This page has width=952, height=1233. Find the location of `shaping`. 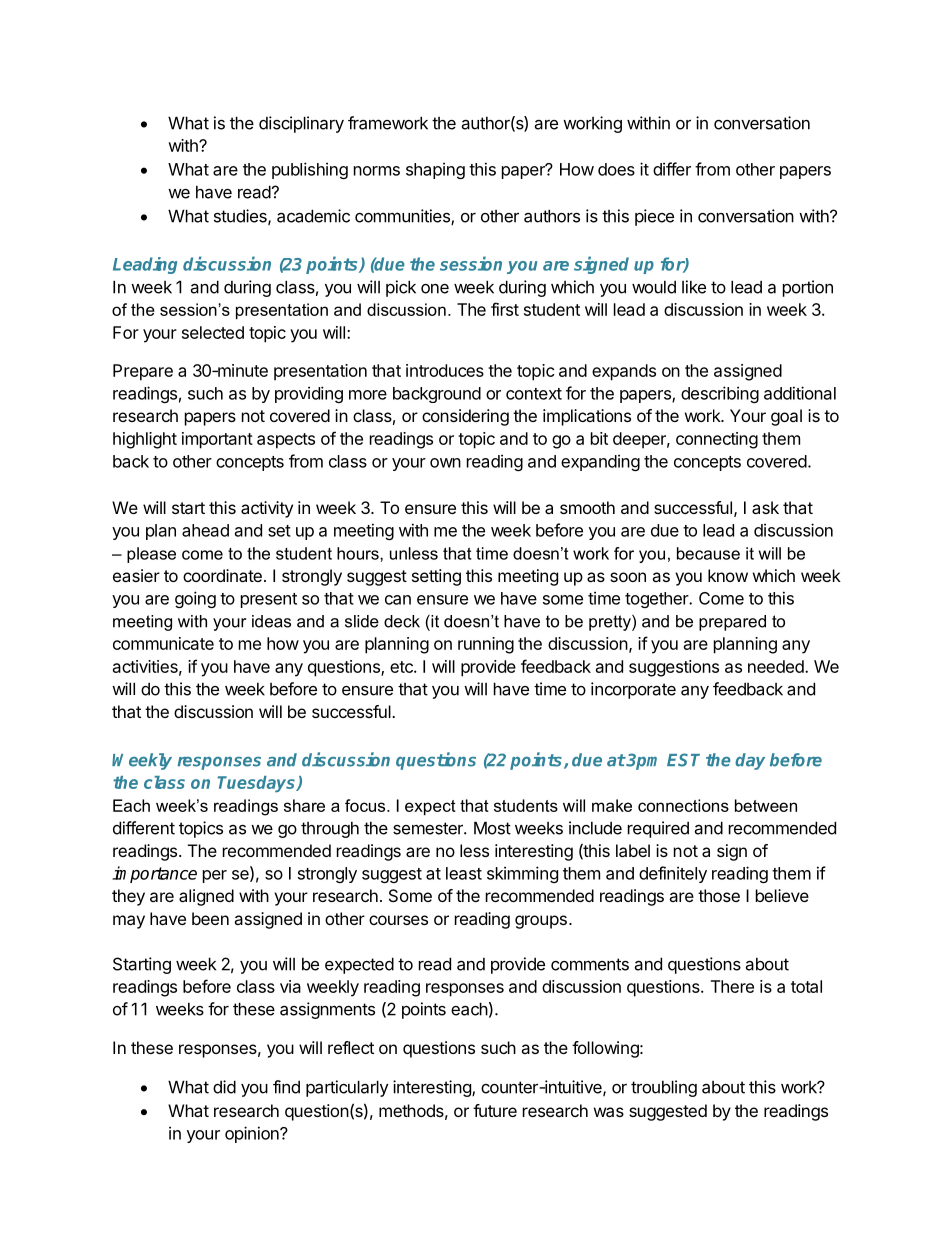

shaping is located at coordinates (435, 170).
